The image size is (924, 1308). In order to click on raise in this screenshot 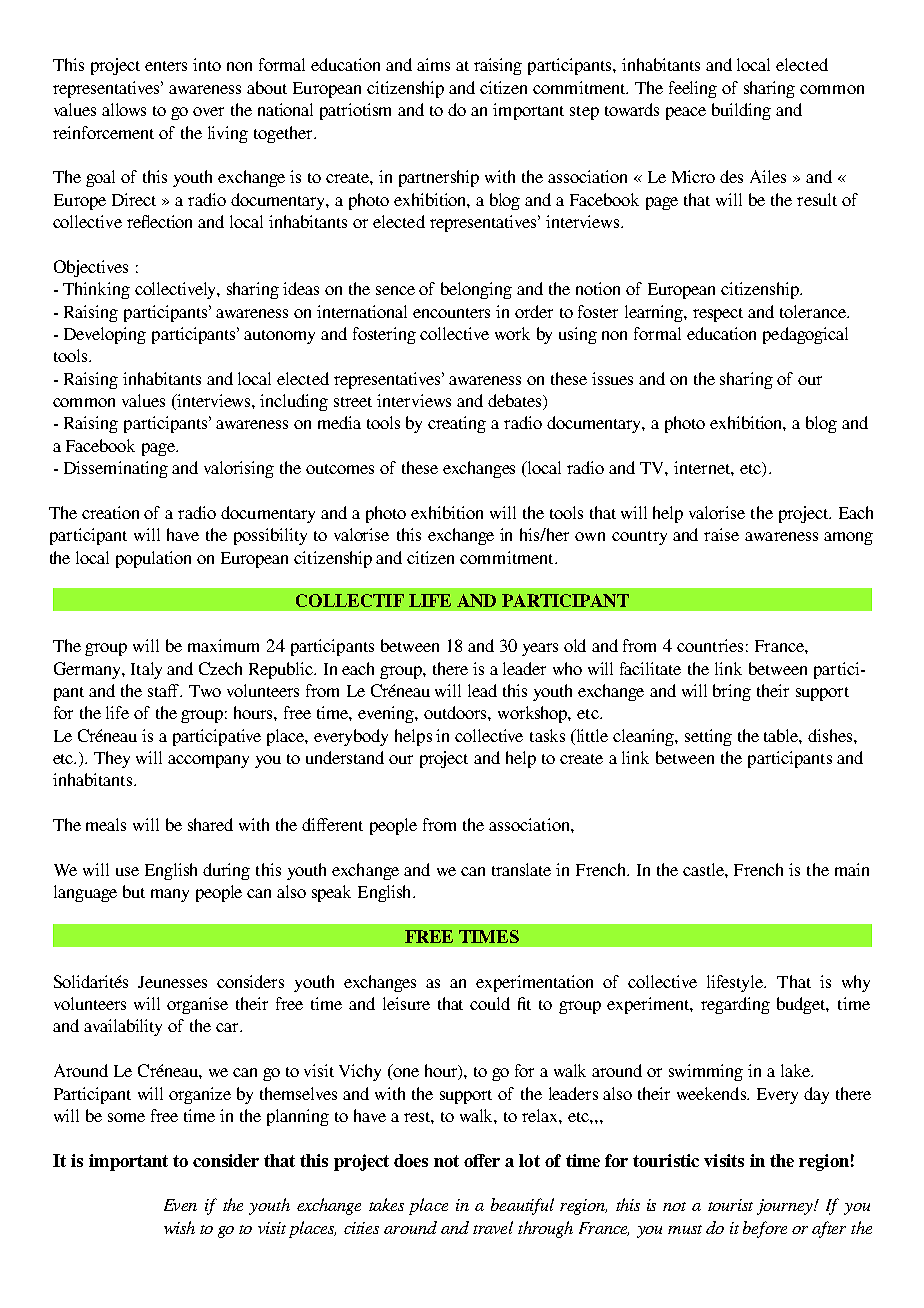, I will do `click(721, 534)`.
